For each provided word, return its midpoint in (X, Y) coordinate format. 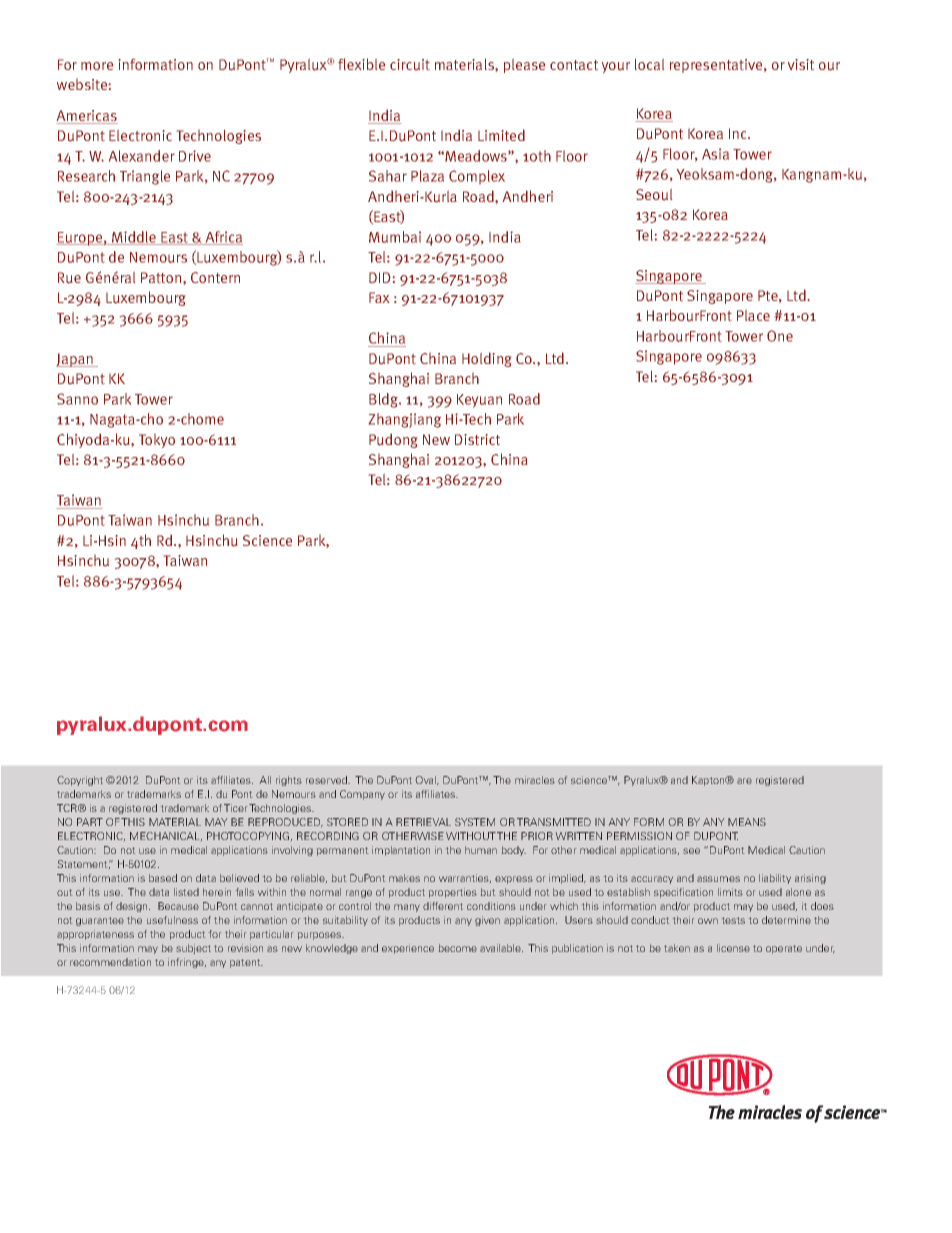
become (458, 948)
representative (717, 66)
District (477, 440)
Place (753, 315)
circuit (410, 65)
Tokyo (157, 440)
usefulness (172, 920)
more (97, 66)
